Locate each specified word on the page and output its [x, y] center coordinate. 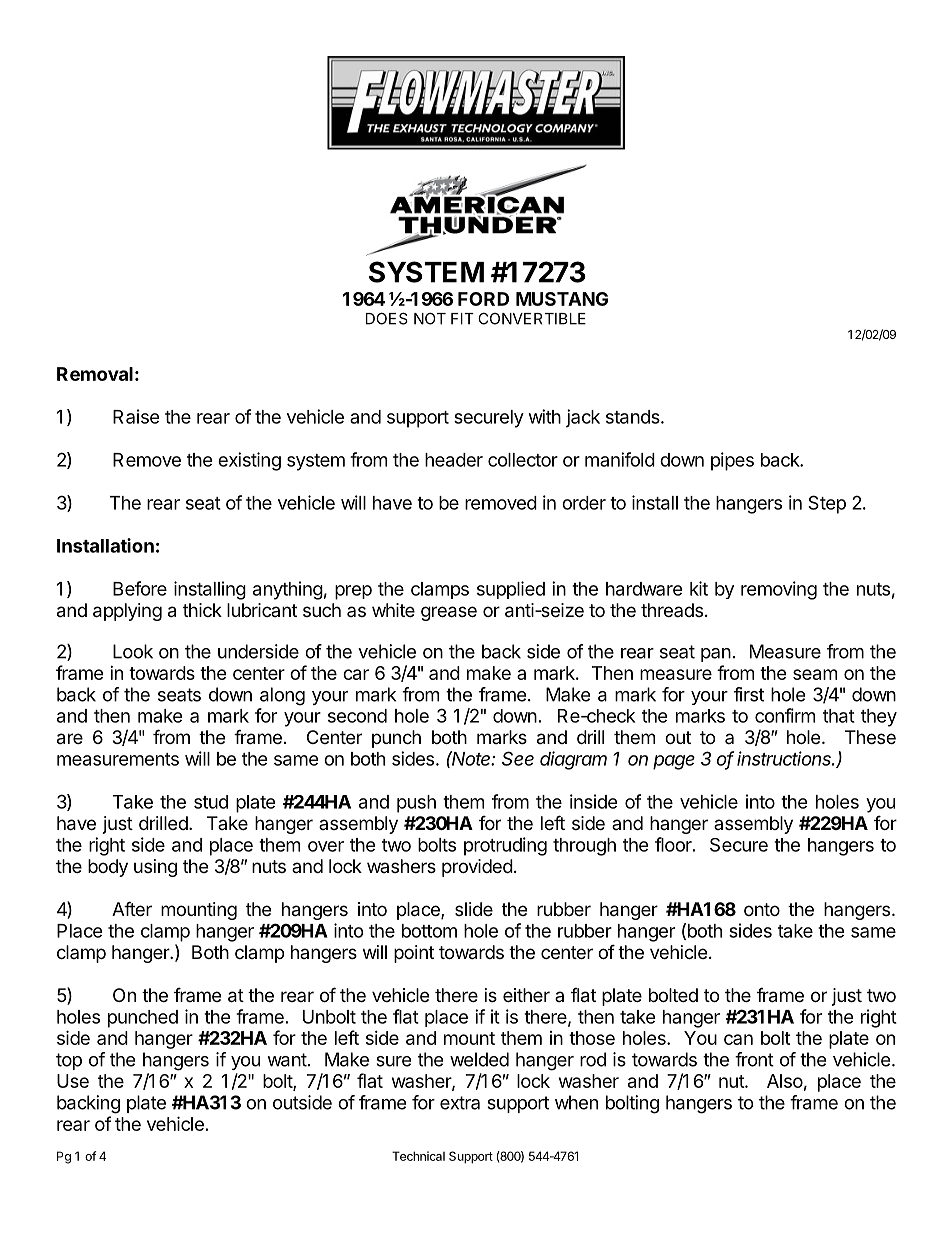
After [132, 908]
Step [827, 504]
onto [762, 909]
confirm [785, 715]
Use [73, 1081]
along [282, 696]
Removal [95, 374]
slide [474, 909]
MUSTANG [562, 299]
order [584, 503]
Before [140, 588]
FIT [462, 319]
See [518, 758]
